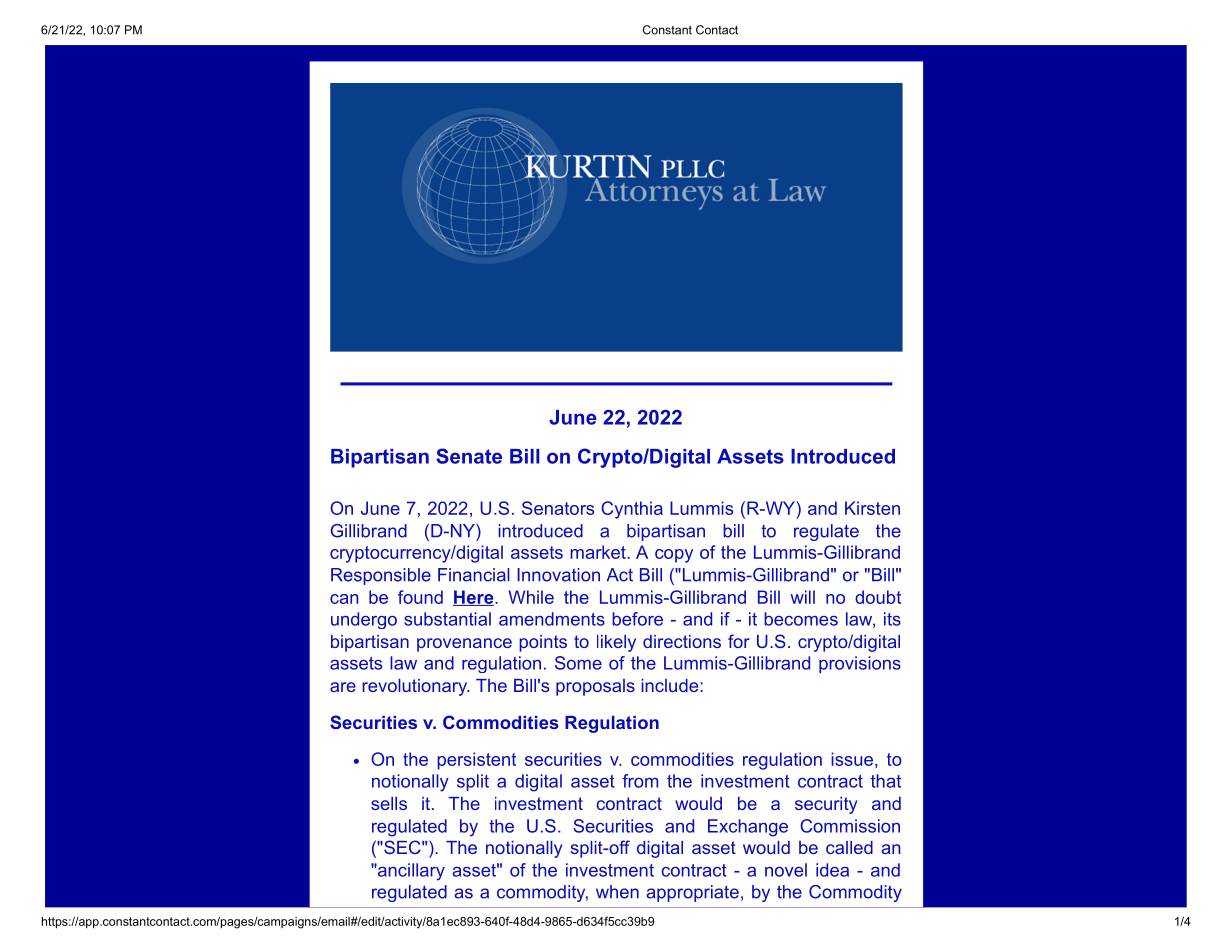  I want to click on provisions, so click(860, 664).
